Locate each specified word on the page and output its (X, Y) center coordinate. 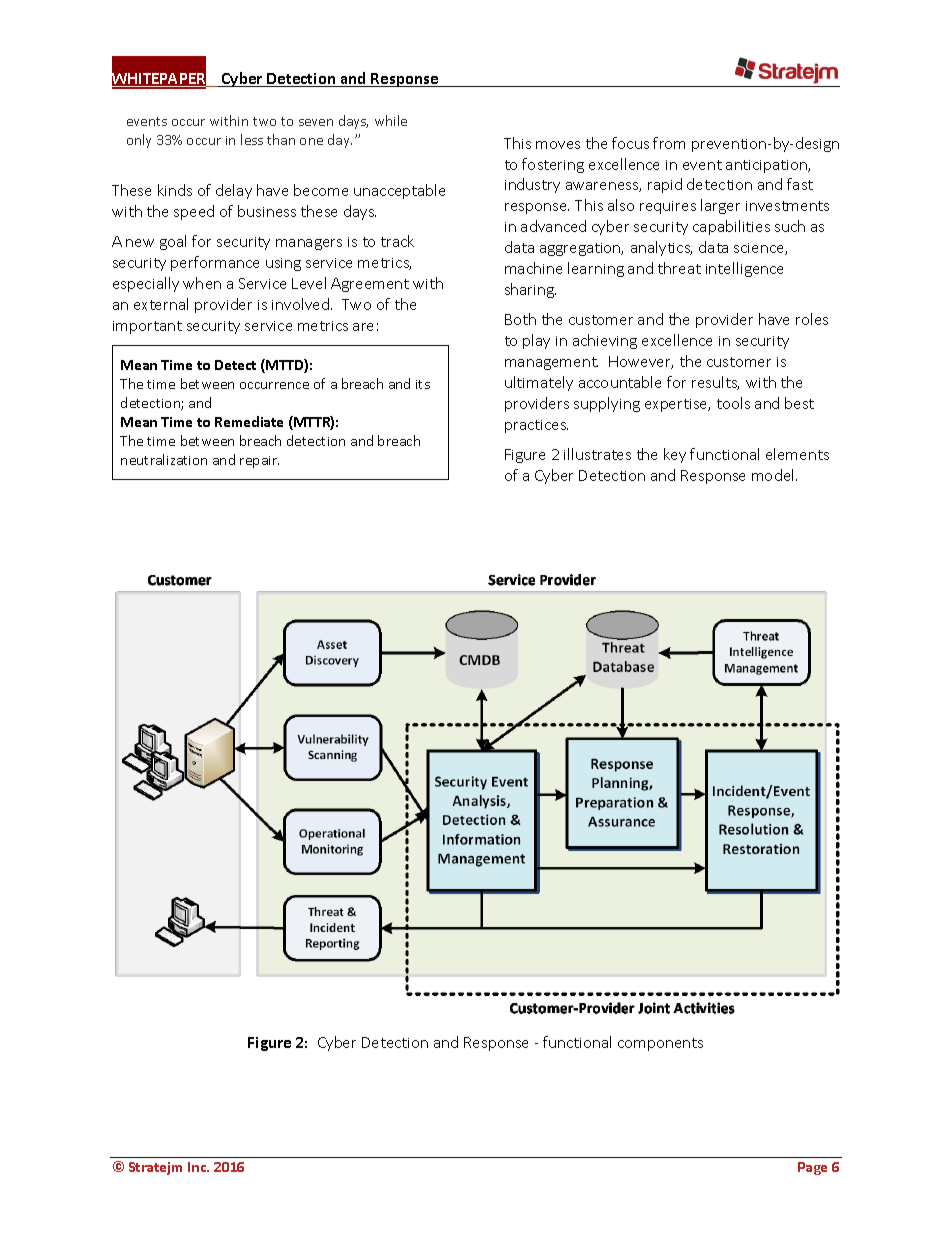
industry (532, 185)
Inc (198, 1167)
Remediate (249, 421)
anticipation (768, 166)
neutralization (164, 459)
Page (812, 1168)
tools (733, 403)
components (660, 1044)
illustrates (597, 454)
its (423, 384)
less (252, 139)
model (774, 475)
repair (259, 462)
